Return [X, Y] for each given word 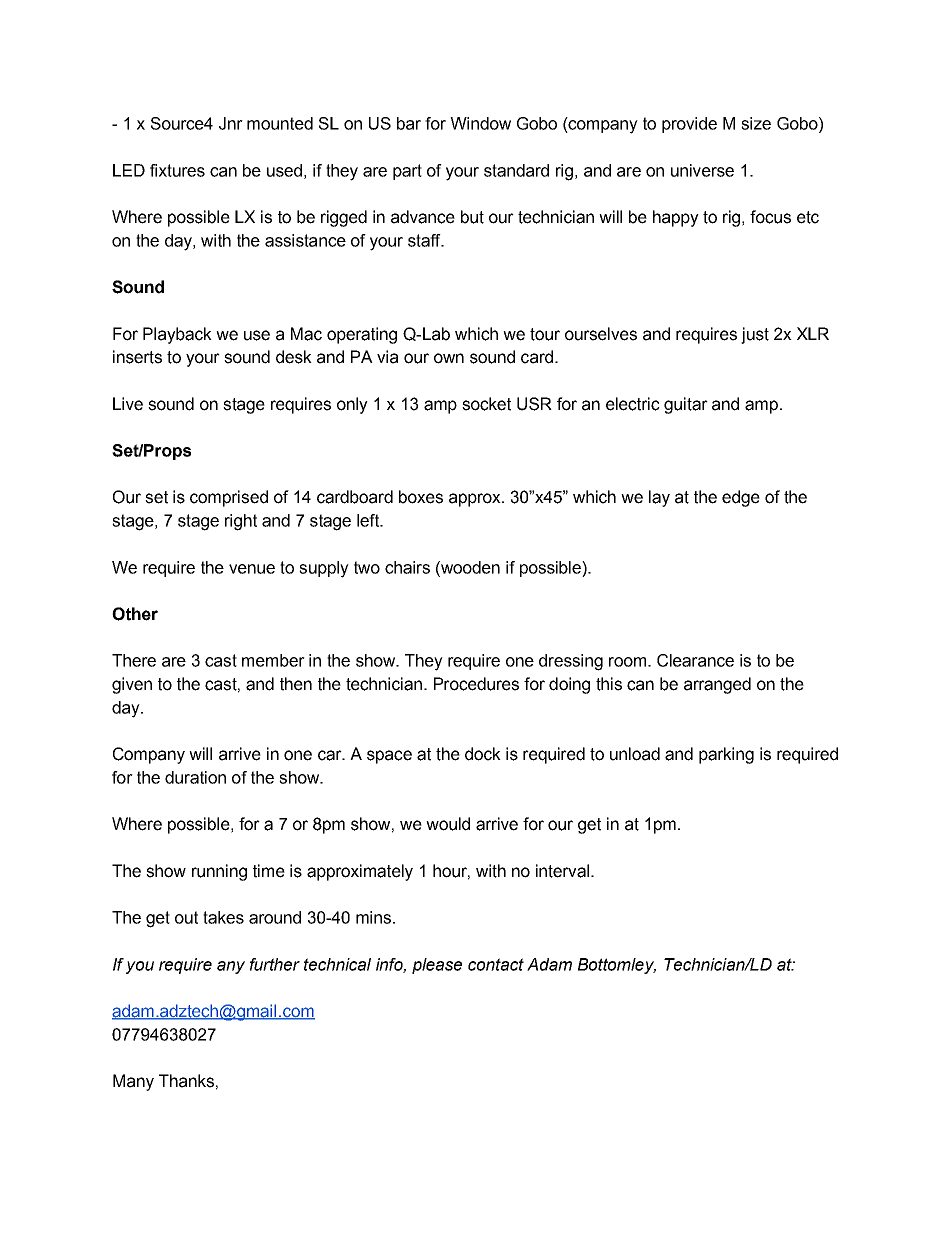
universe [702, 170]
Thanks [186, 1081]
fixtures [177, 170]
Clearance [695, 660]
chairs [407, 567]
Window [480, 123]
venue [252, 569]
